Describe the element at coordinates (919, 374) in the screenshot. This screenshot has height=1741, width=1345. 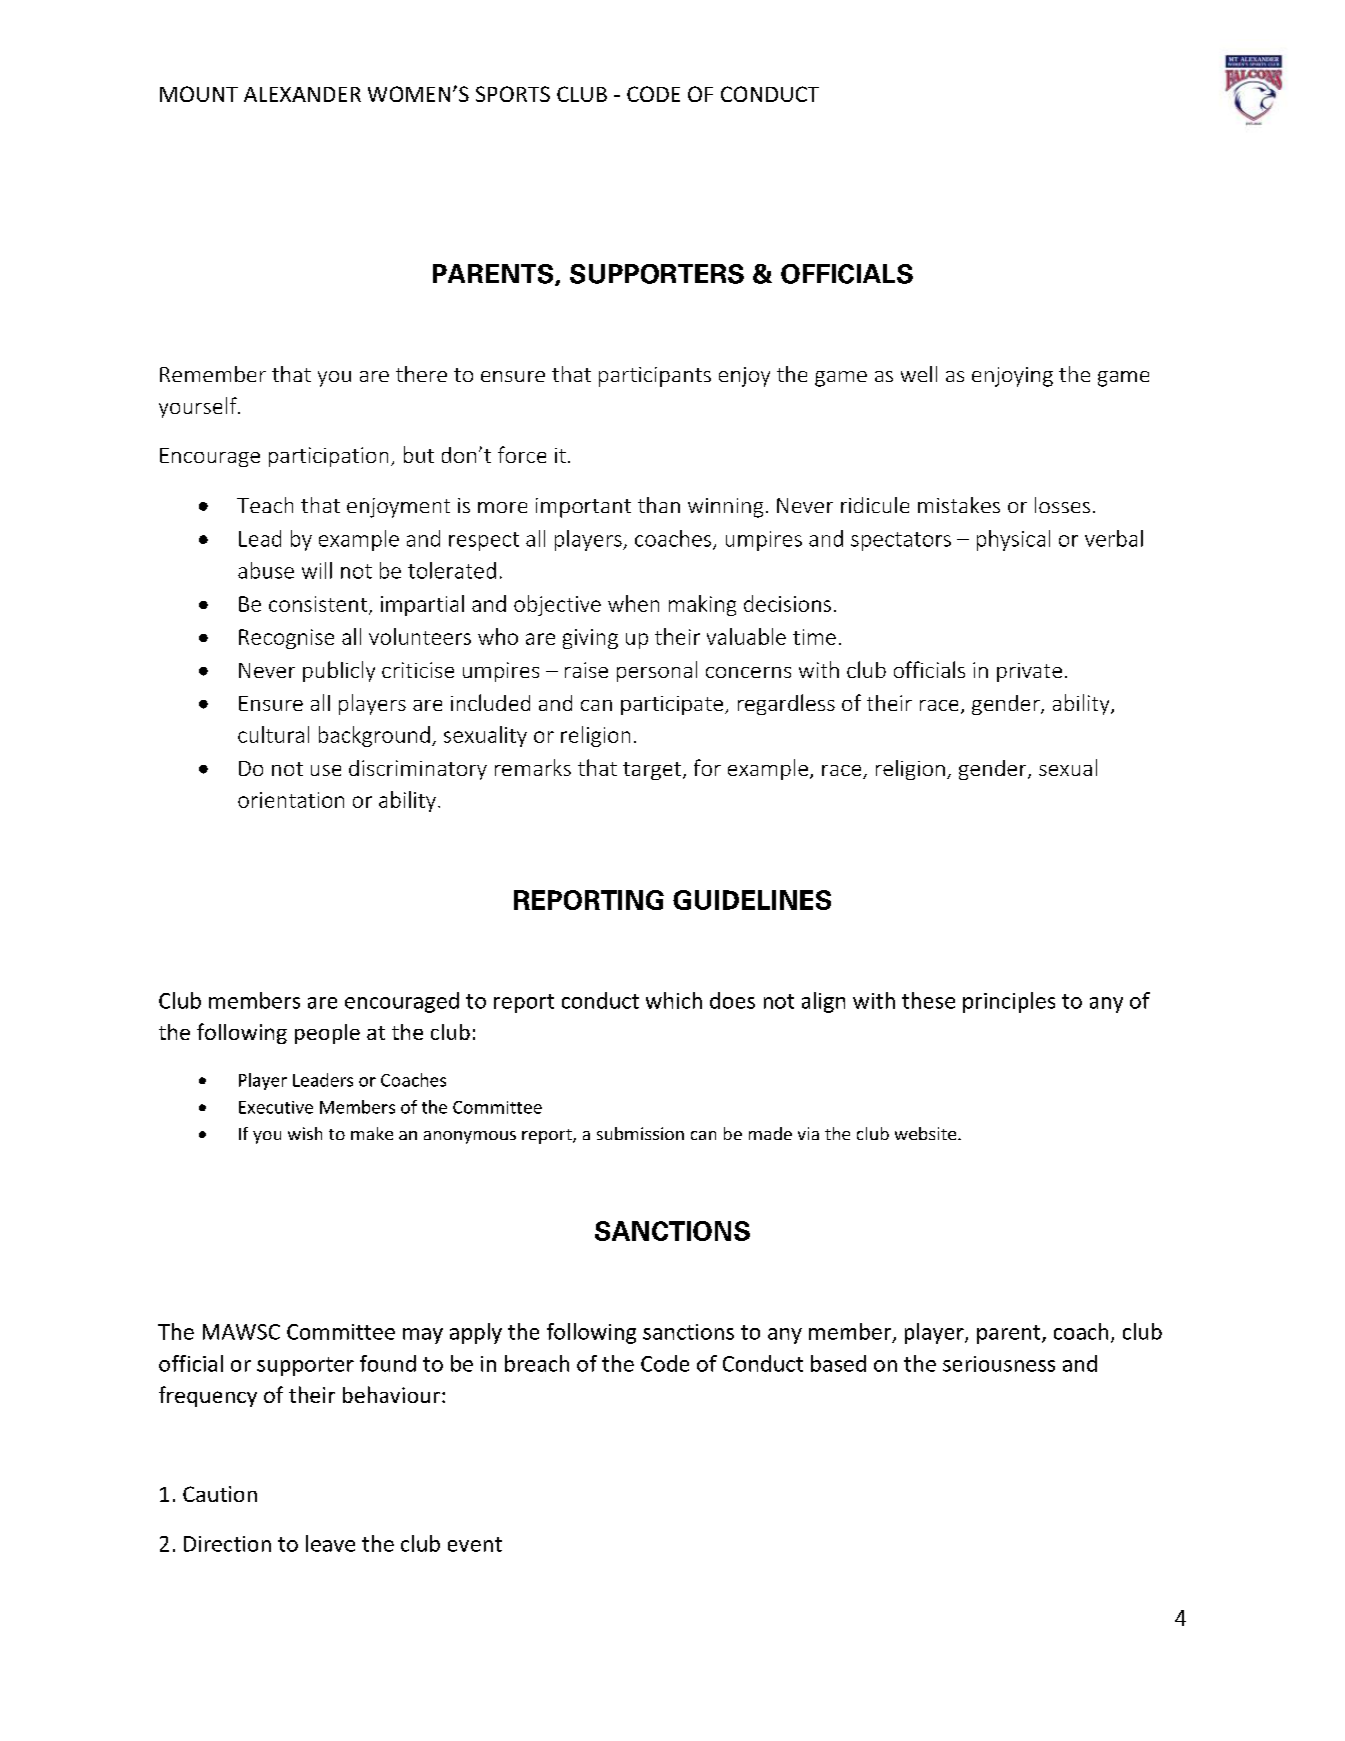
I see `well` at that location.
